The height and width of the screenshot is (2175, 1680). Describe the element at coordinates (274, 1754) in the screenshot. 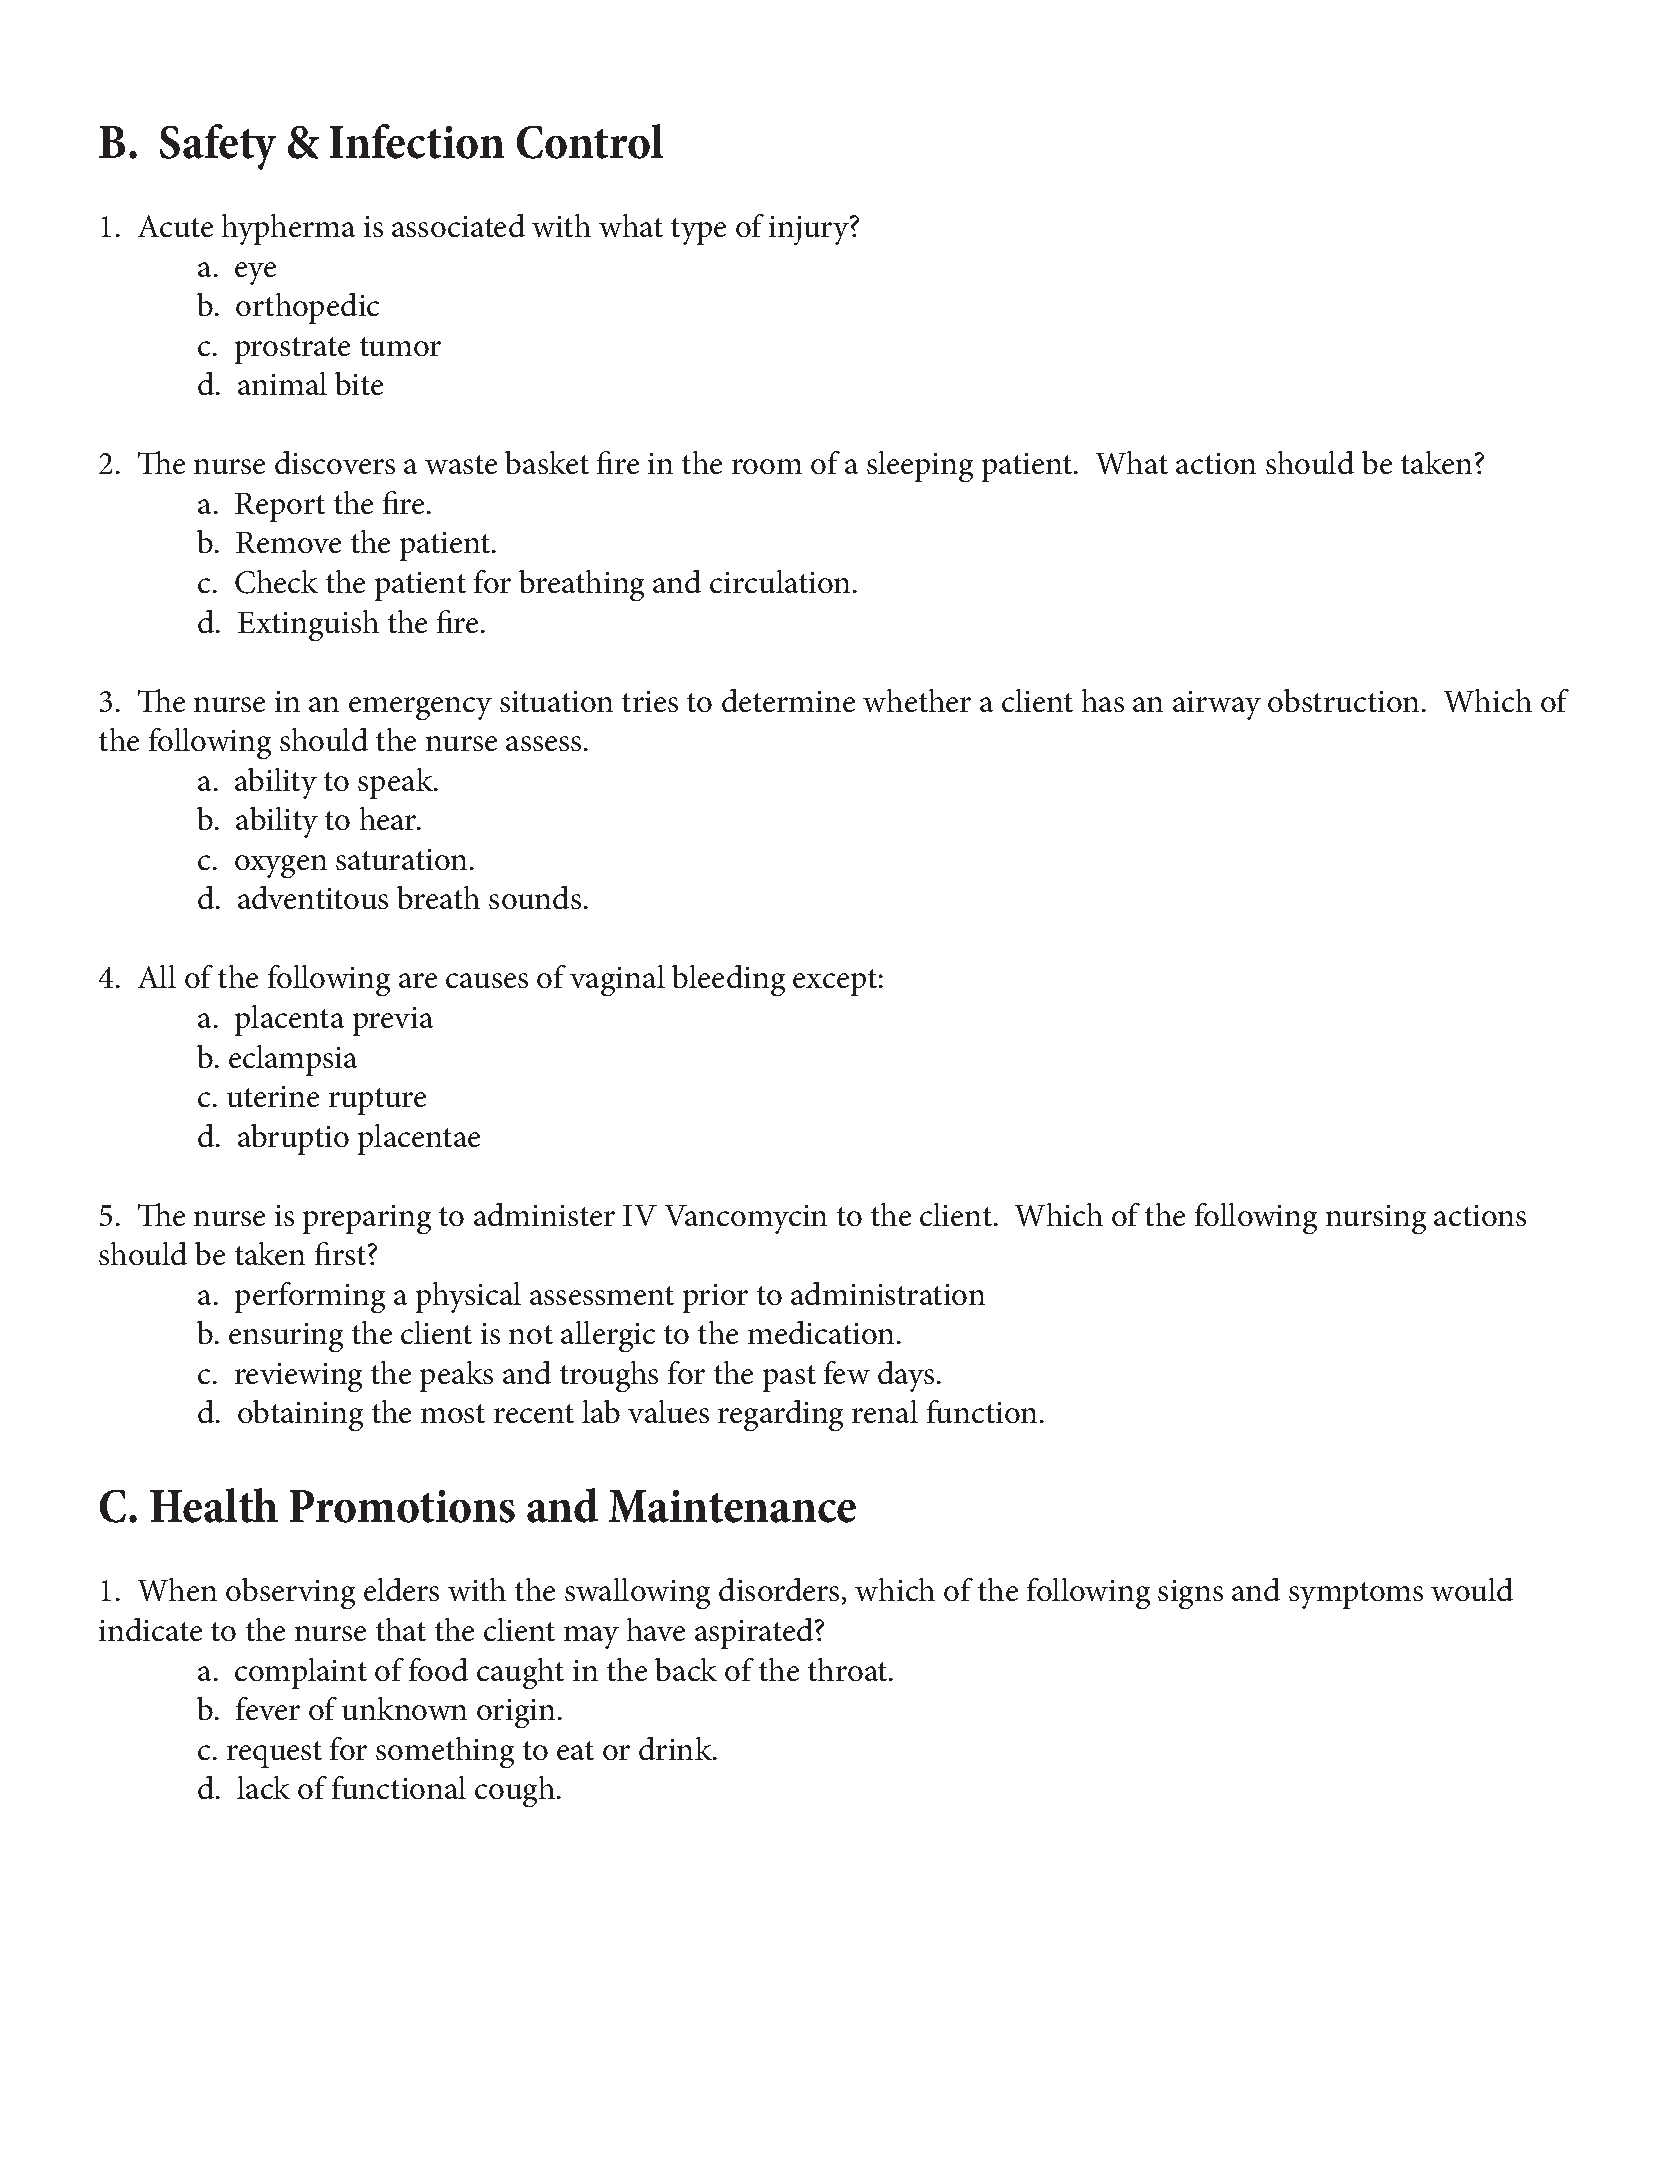

I see `request` at that location.
